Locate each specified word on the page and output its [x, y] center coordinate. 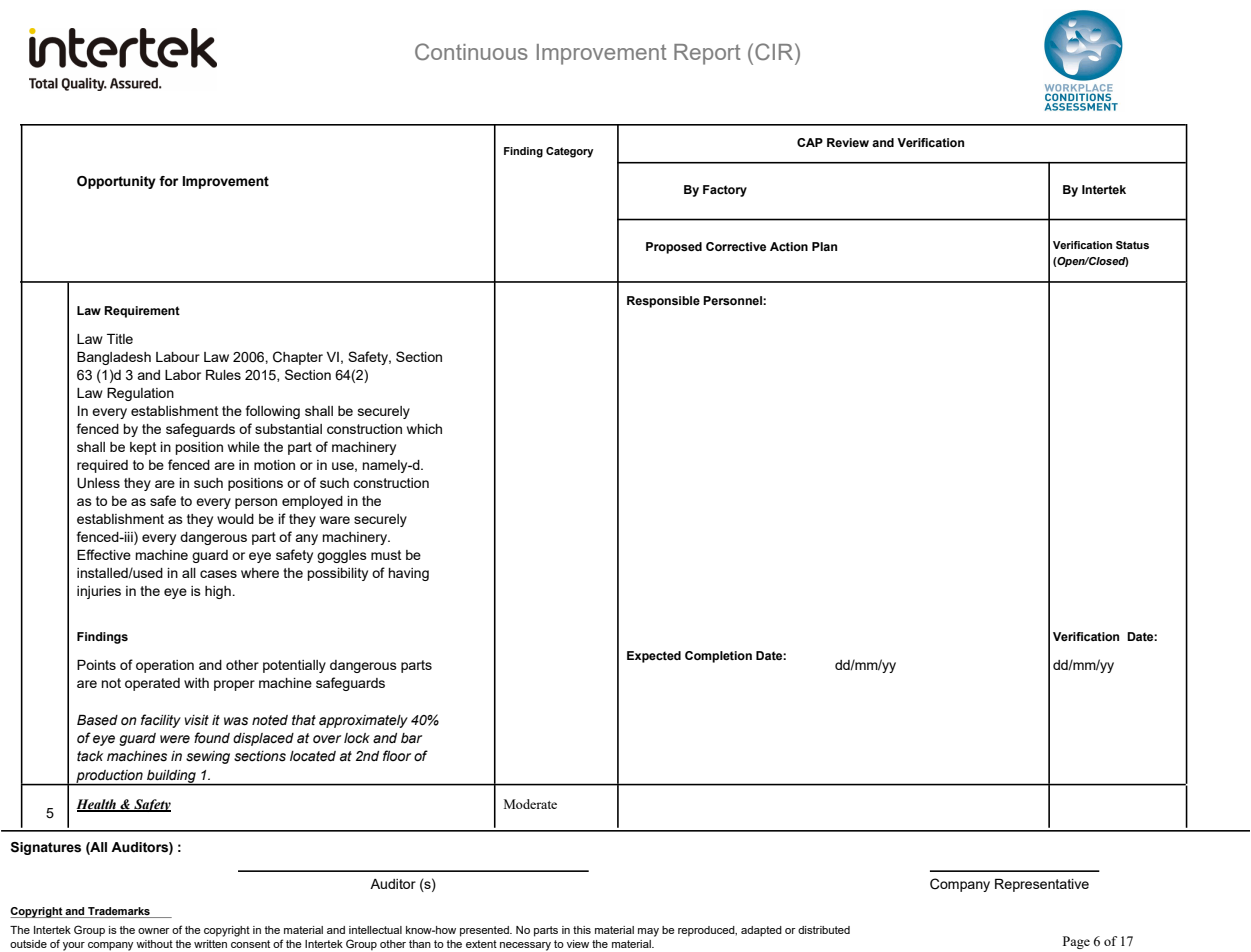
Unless [98, 483]
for [168, 181]
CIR [775, 51]
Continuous [471, 51]
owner [154, 931]
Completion [718, 657]
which [424, 429]
